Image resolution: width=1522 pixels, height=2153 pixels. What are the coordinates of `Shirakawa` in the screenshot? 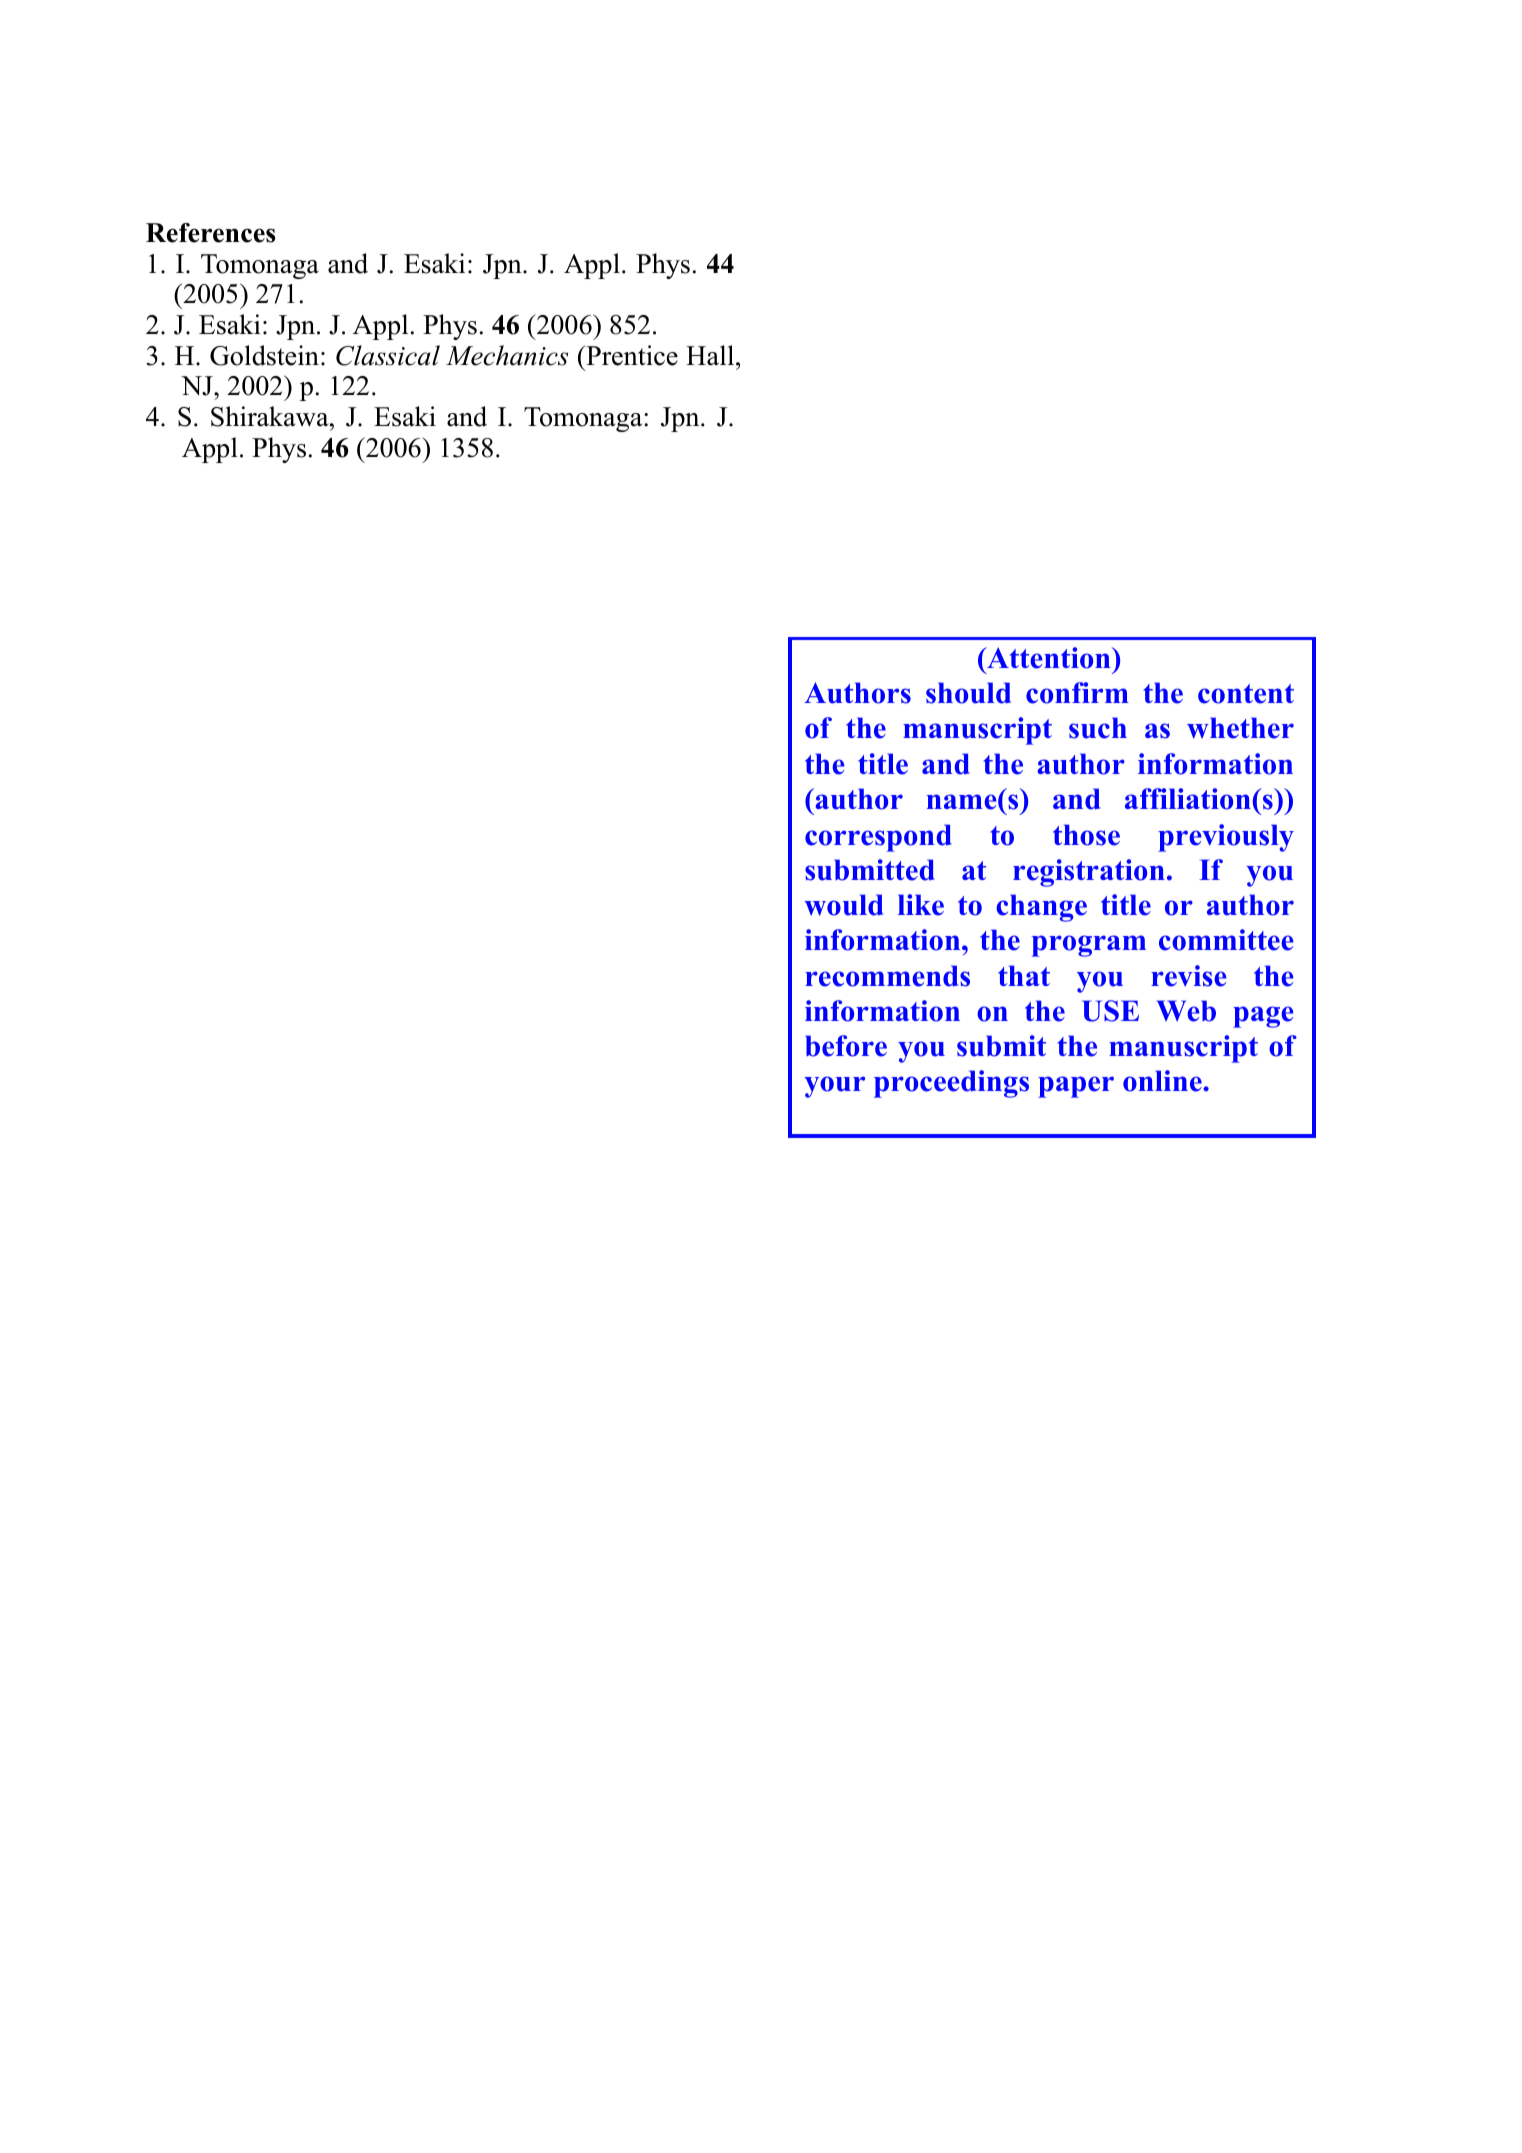 It's located at (271, 416).
